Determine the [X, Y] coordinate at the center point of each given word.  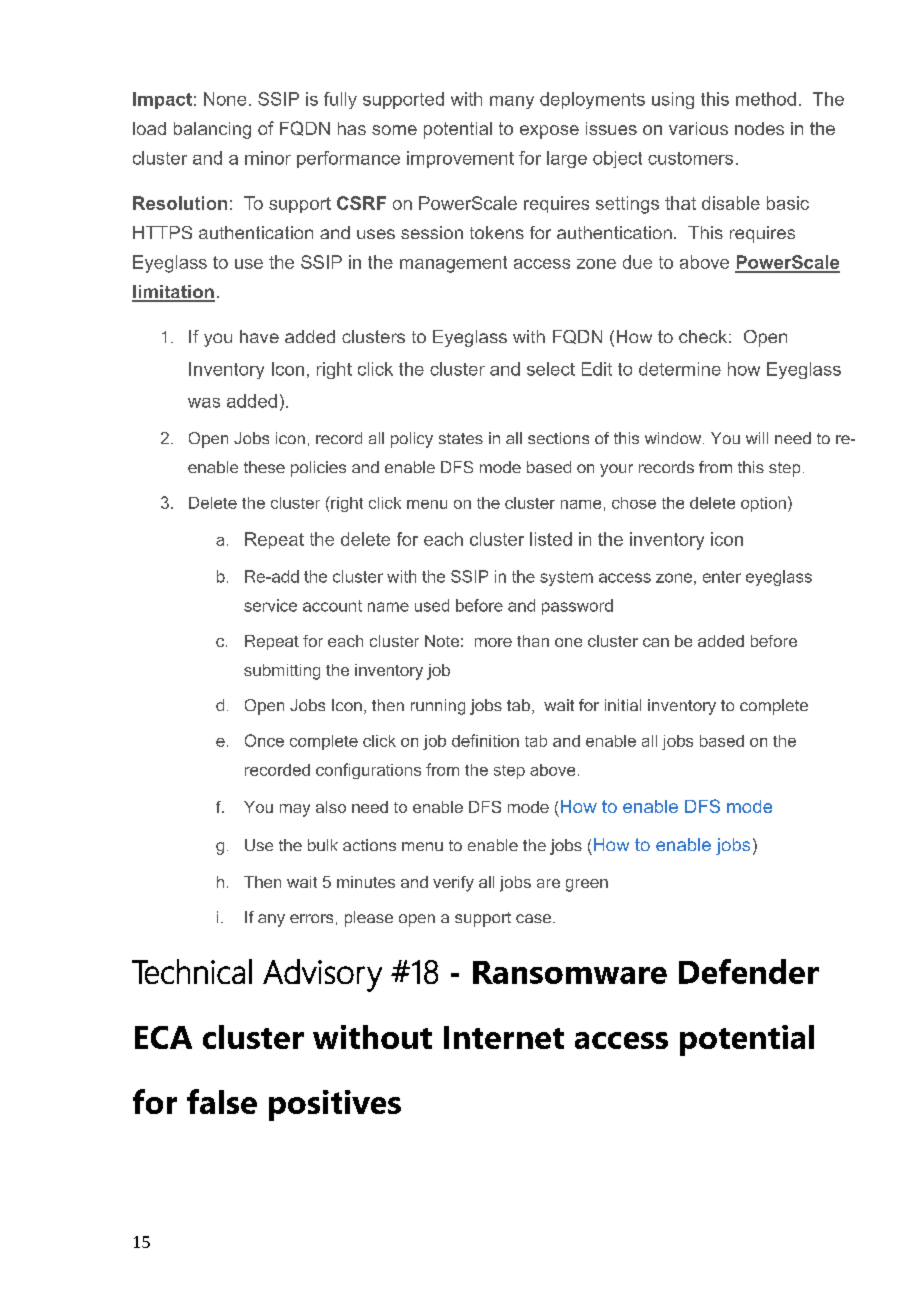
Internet [504, 1037]
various [698, 128]
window [674, 438]
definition [485, 740]
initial [623, 705]
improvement [460, 159]
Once [264, 740]
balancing [212, 130]
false [222, 1101]
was [204, 403]
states [461, 438]
